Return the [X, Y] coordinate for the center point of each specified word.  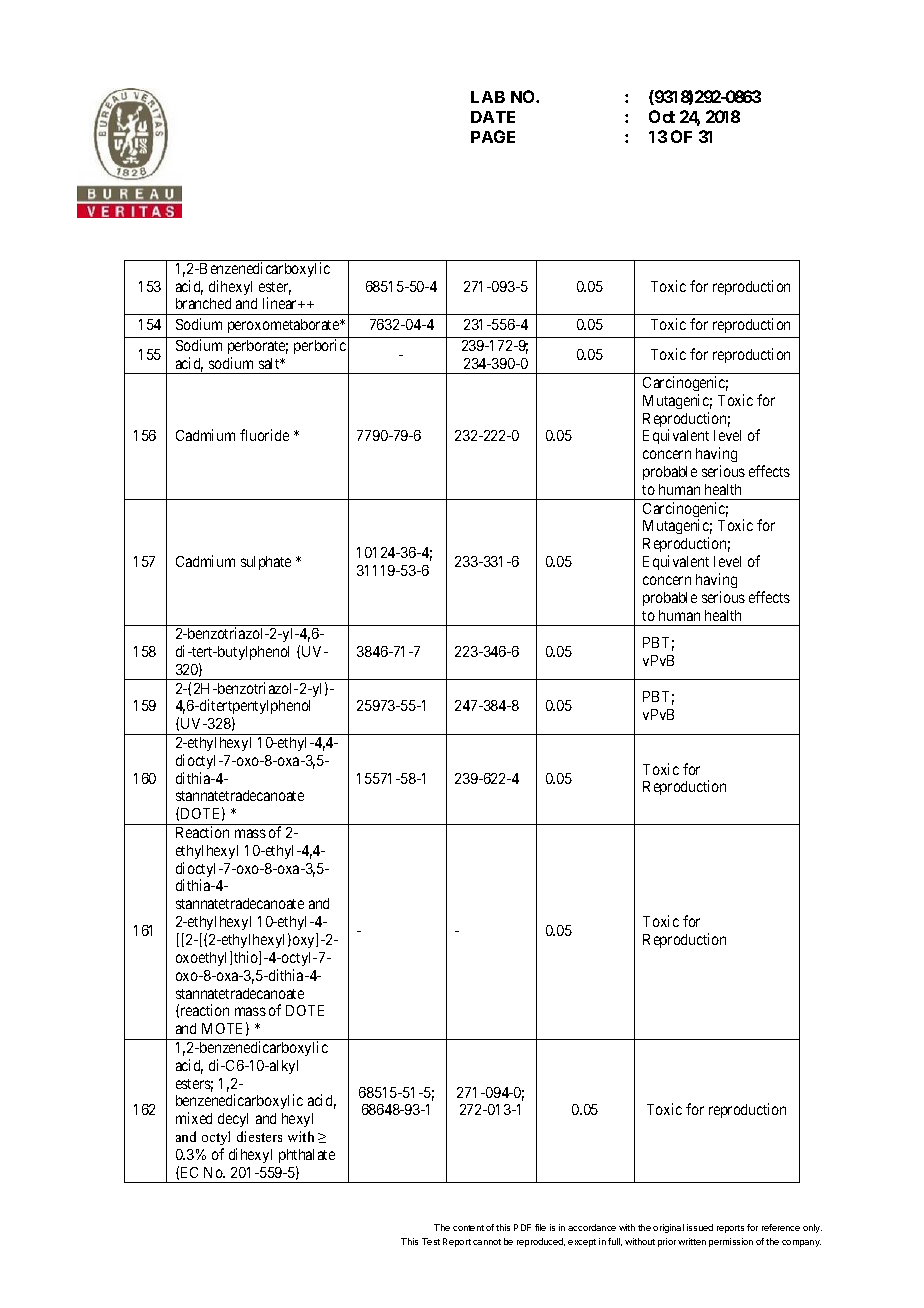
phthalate [307, 1156]
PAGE [493, 136]
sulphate [266, 563]
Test [431, 1241]
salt [270, 363]
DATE [493, 117]
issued [700, 1227]
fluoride [264, 435]
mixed [194, 1118]
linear [281, 303]
